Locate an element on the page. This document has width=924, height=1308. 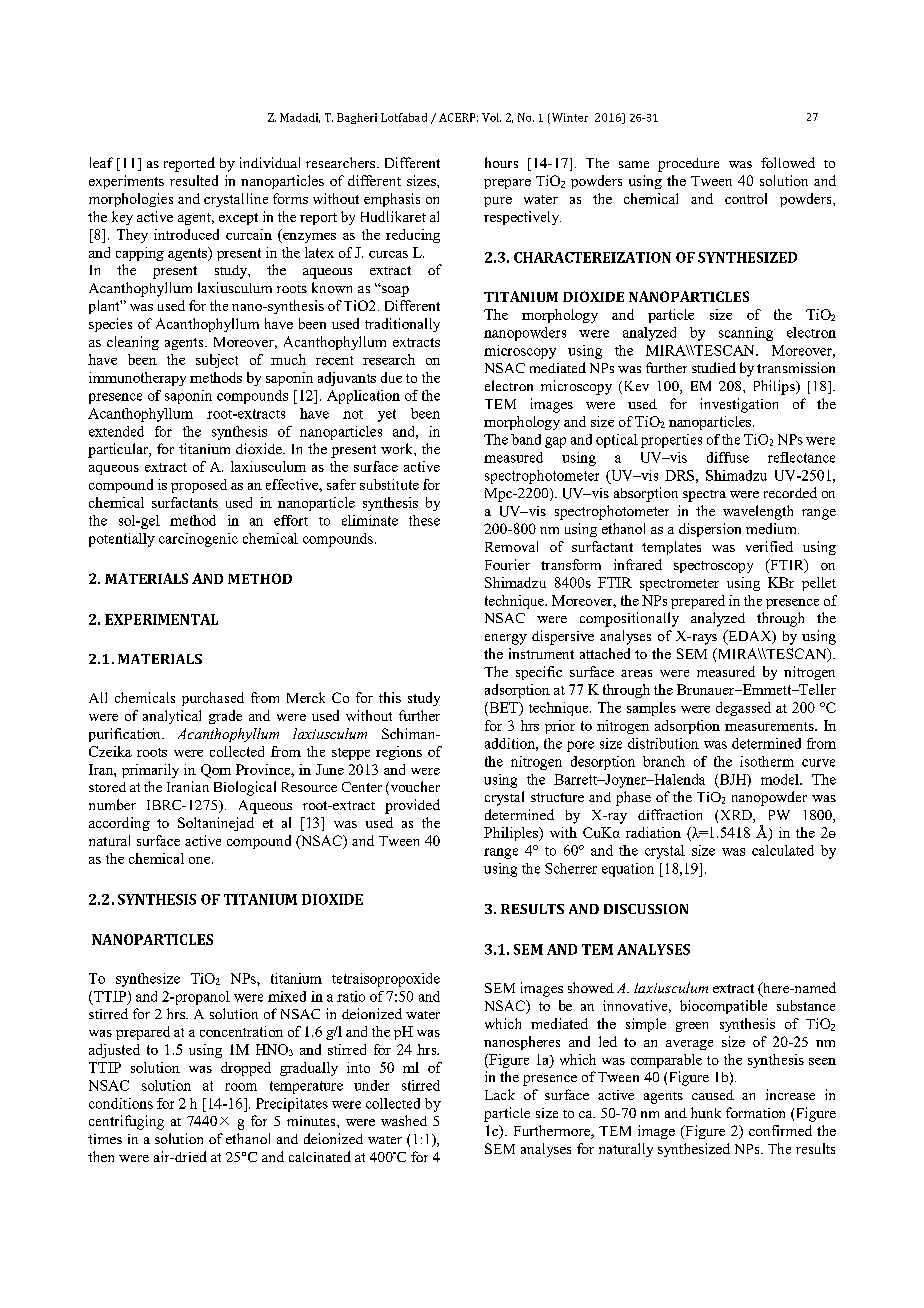
provided is located at coordinates (412, 806).
